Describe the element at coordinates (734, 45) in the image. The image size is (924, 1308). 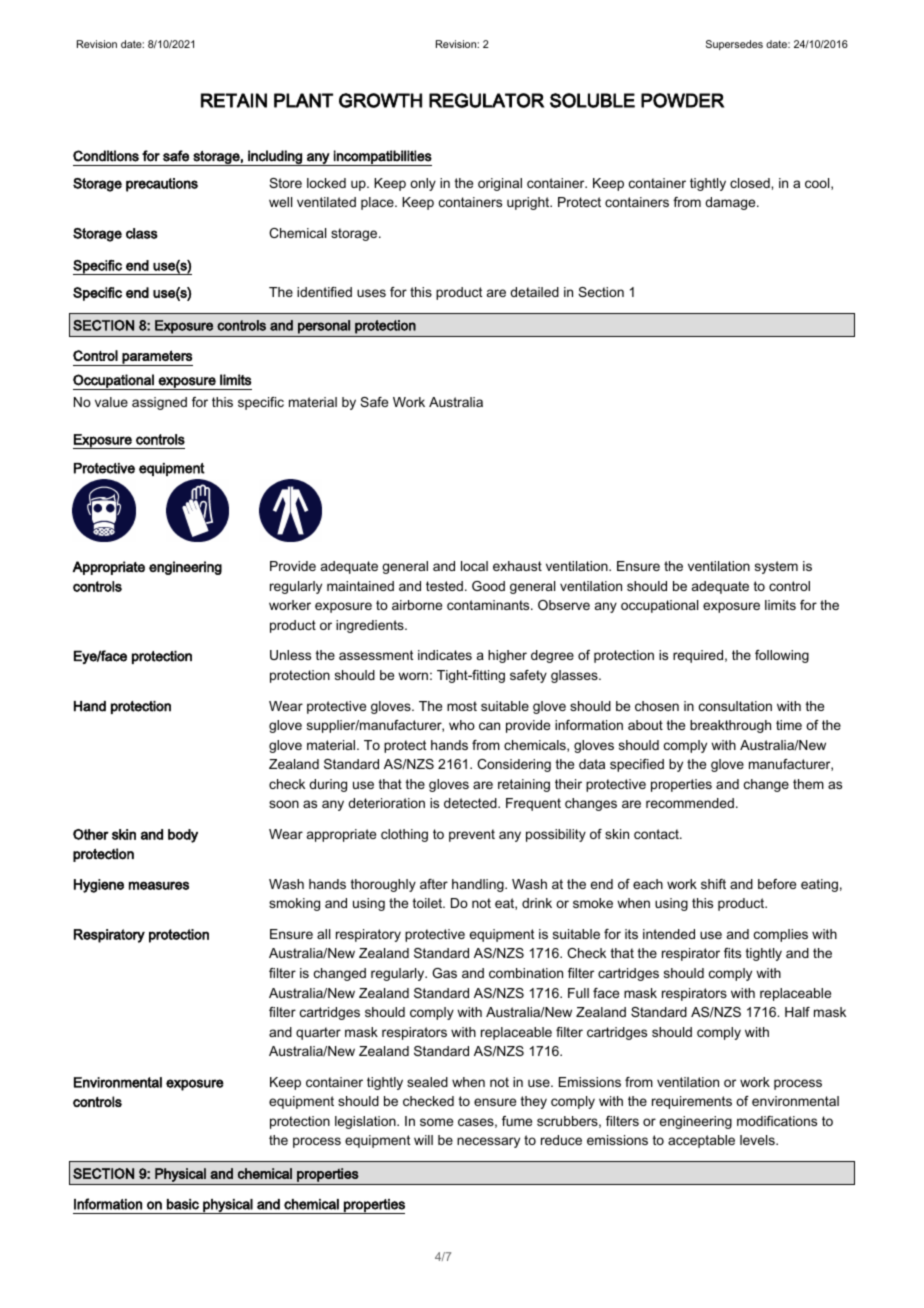
I see `Supersedes` at that location.
